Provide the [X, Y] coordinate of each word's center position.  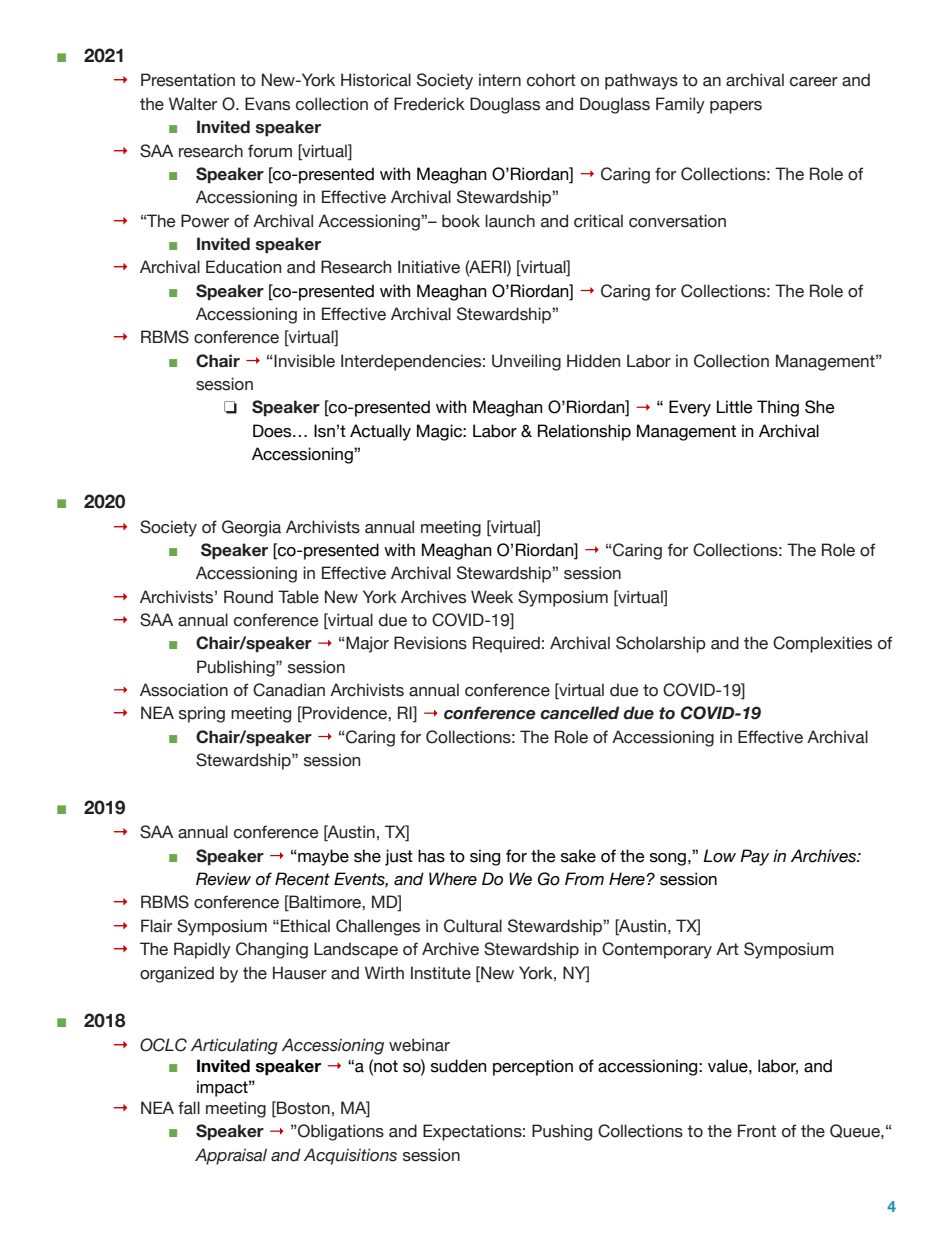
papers [736, 107]
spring [202, 714]
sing [485, 857]
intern [500, 80]
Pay [754, 857]
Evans [267, 104]
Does [273, 431]
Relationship [584, 432]
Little [735, 407]
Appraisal [231, 1156]
